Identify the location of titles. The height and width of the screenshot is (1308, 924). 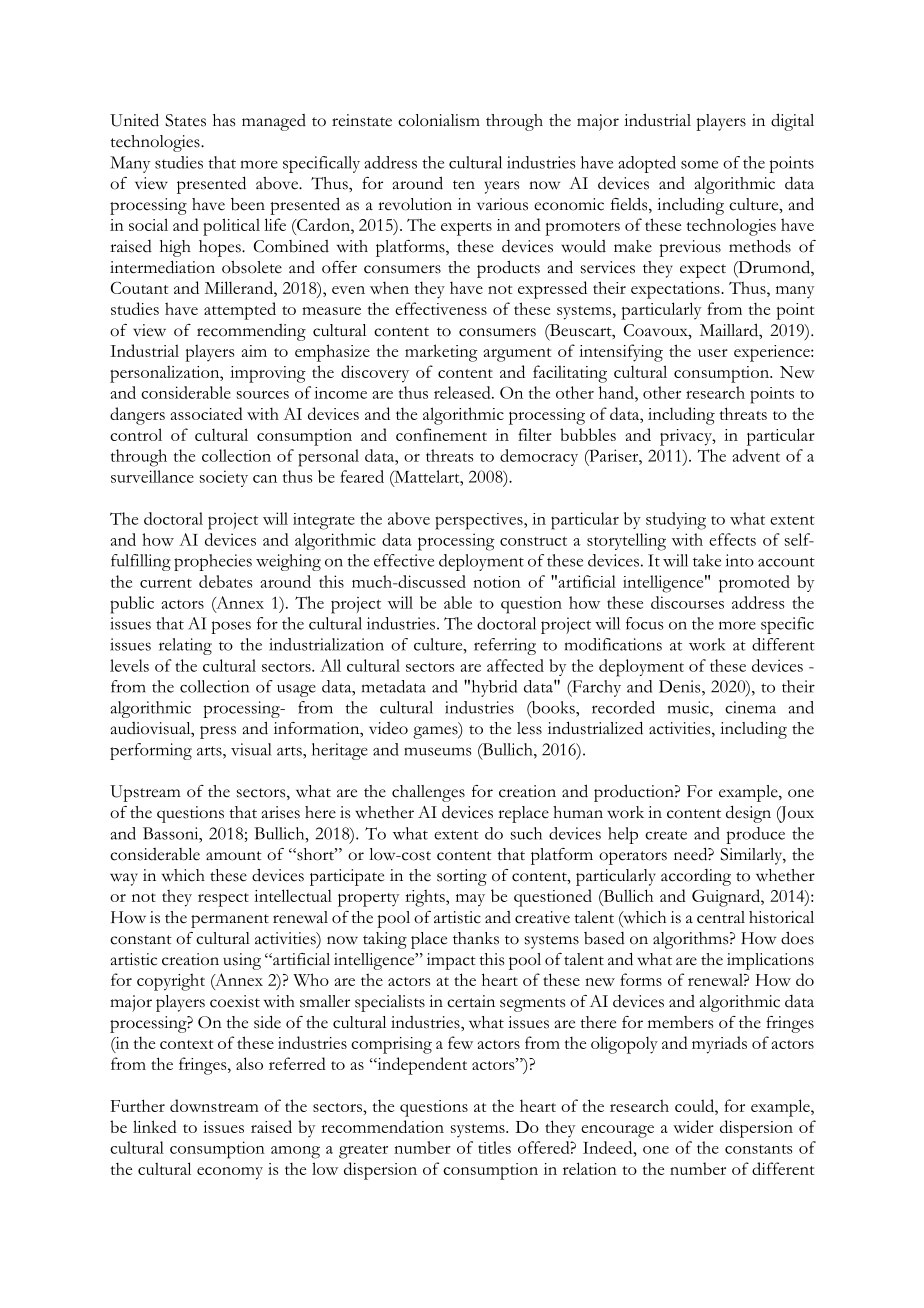
(494, 1147).
